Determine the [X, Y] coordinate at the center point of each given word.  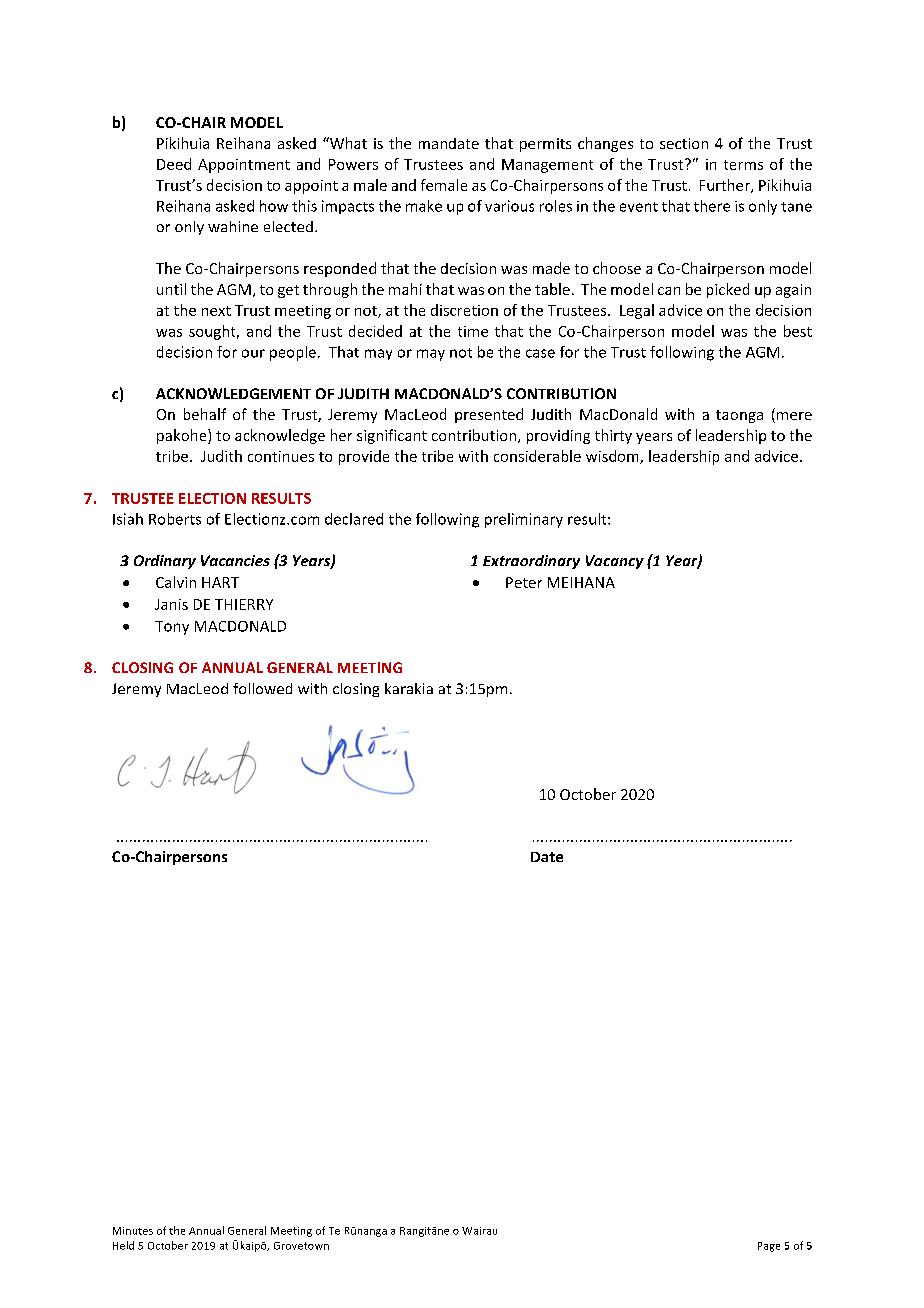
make [424, 206]
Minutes [133, 1231]
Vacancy [615, 562]
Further [726, 186]
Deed [174, 164]
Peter [524, 582]
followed [262, 688]
